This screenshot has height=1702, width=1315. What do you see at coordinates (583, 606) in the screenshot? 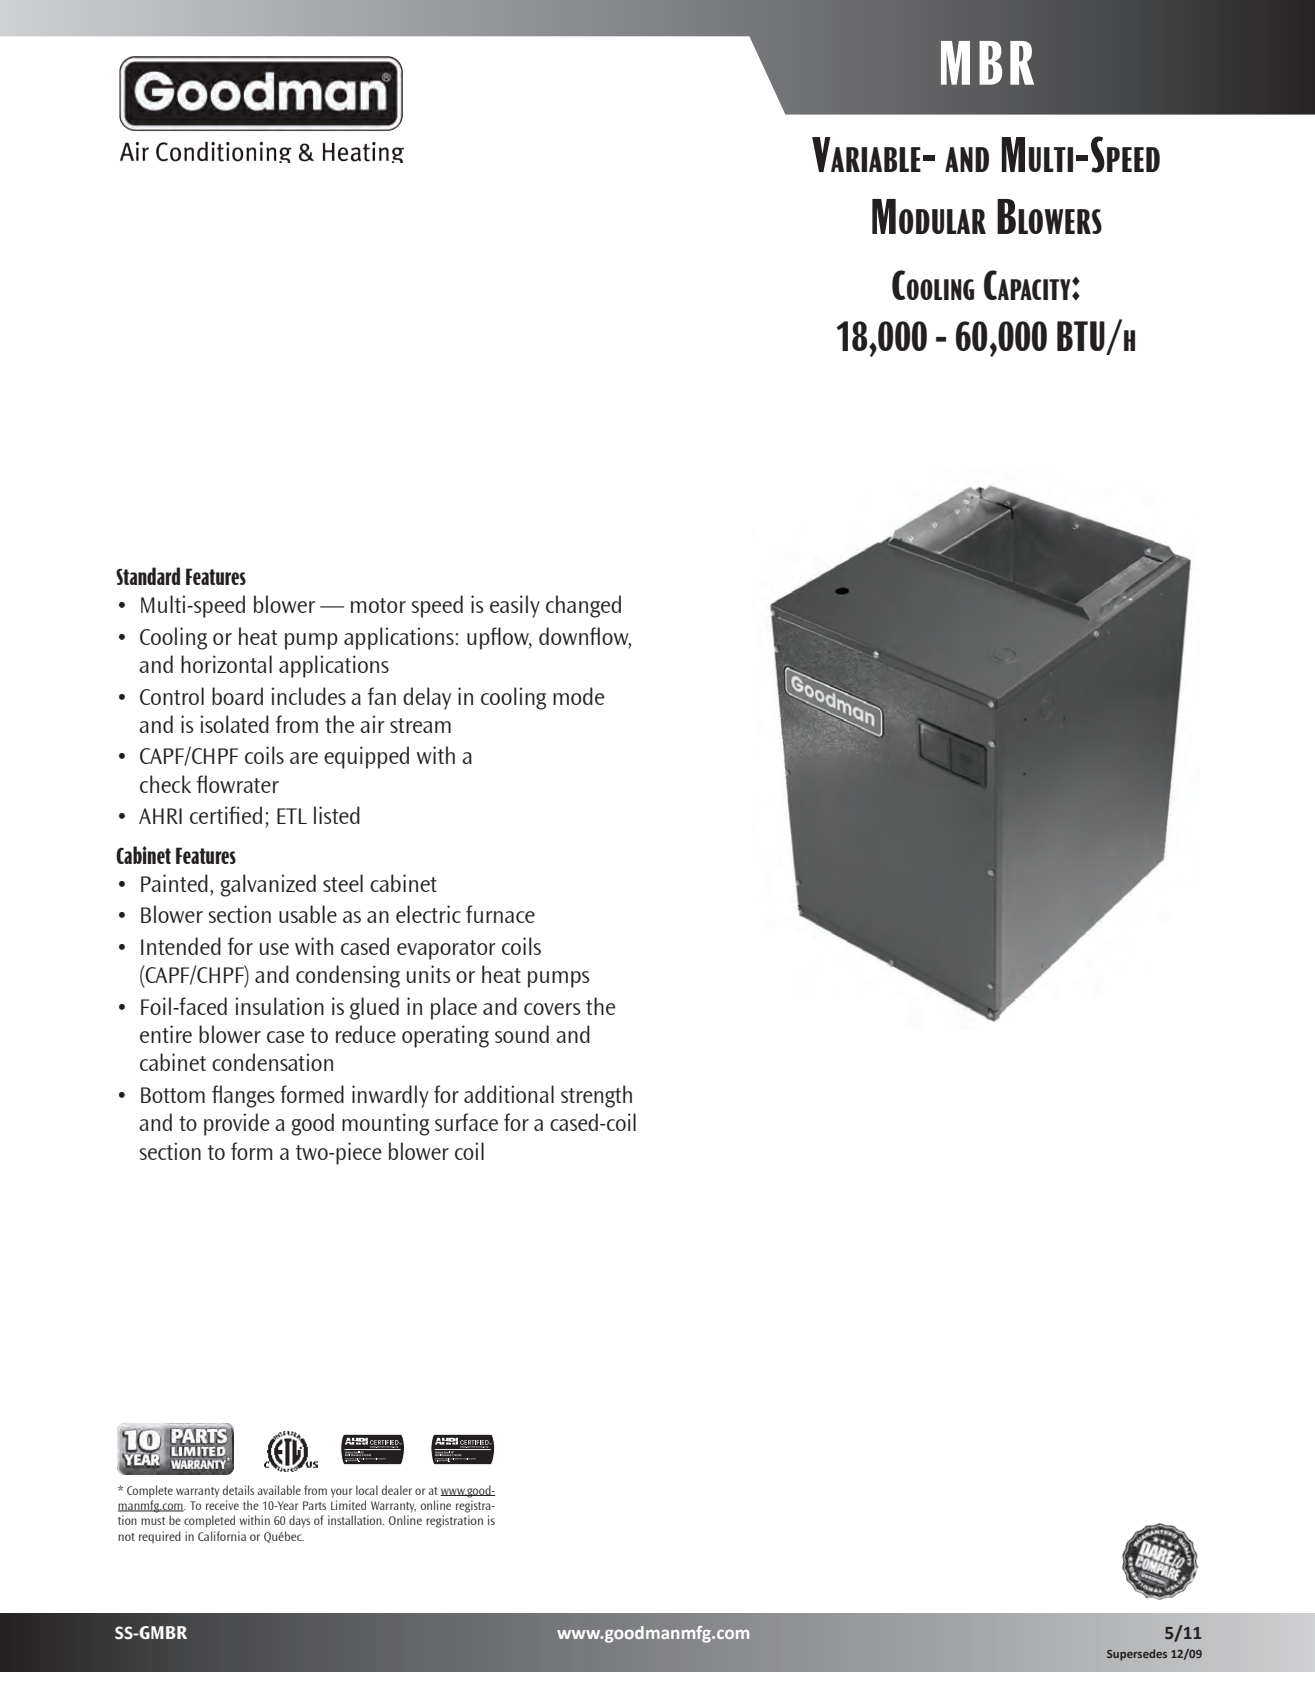
I see `changed` at bounding box center [583, 606].
